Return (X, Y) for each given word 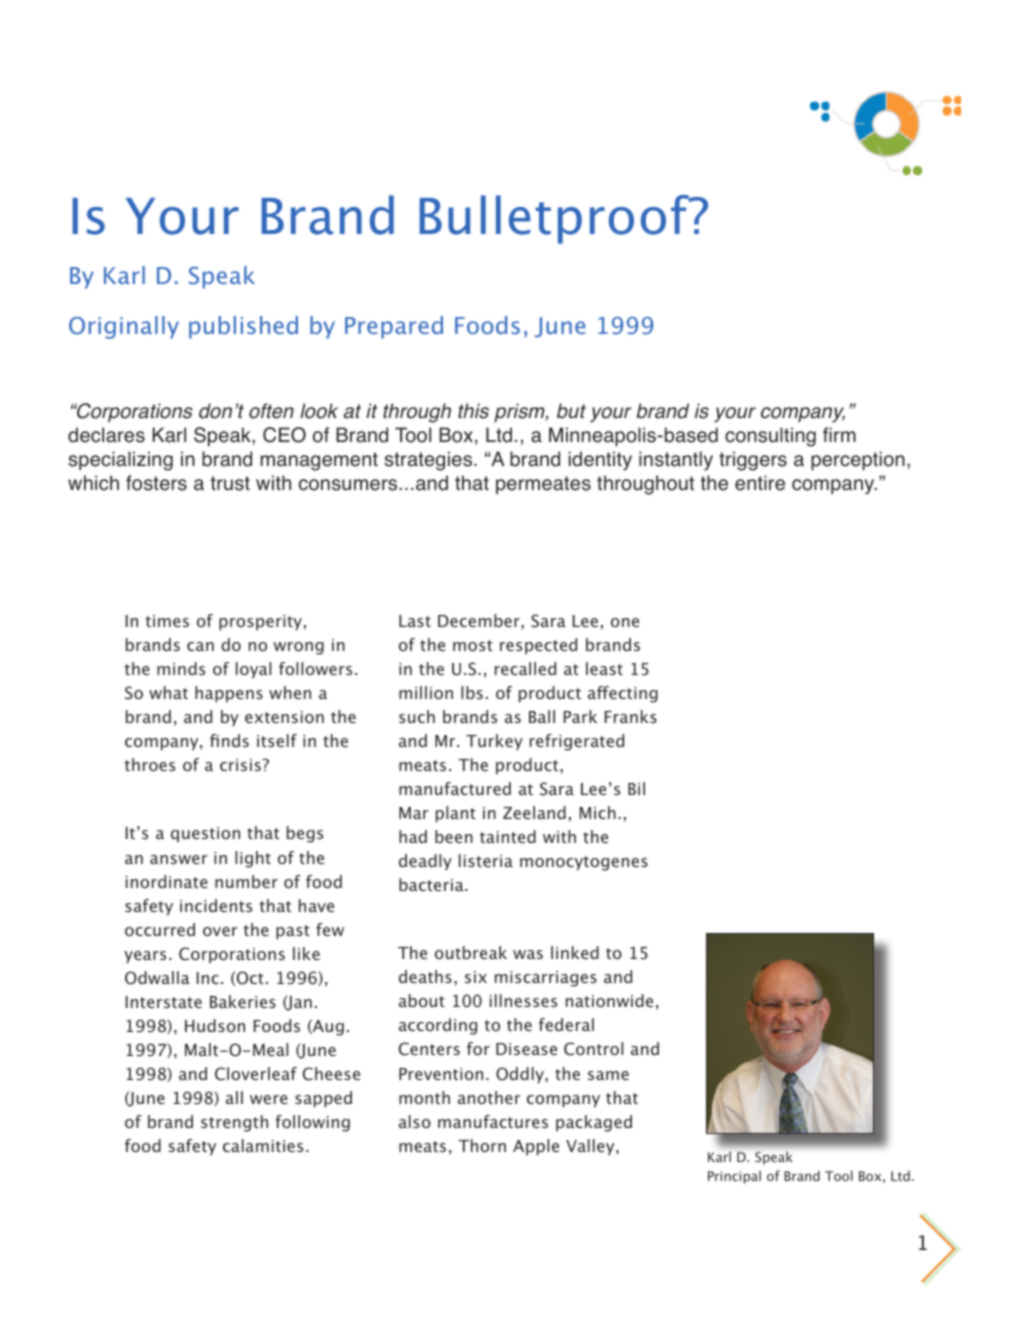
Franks (631, 716)
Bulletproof (555, 219)
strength (234, 1123)
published (243, 327)
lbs (472, 692)
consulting (770, 437)
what (168, 692)
